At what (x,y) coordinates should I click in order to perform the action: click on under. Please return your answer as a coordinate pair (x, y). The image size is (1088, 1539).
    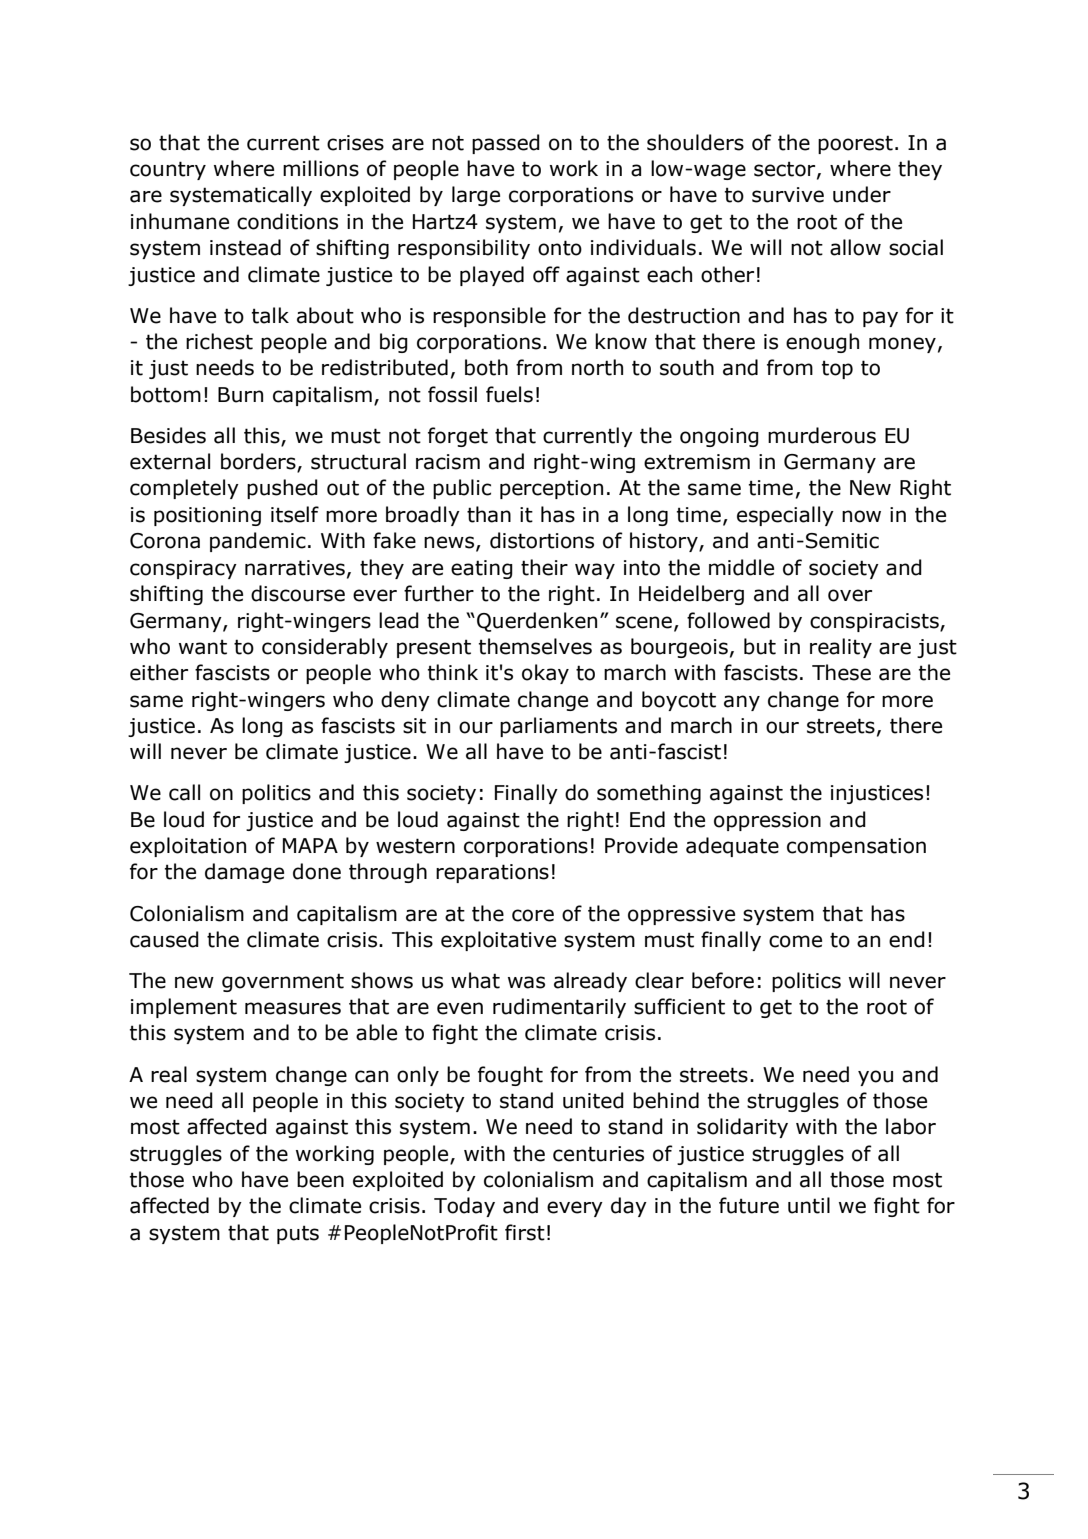
    Looking at the image, I should click on (862, 194).
